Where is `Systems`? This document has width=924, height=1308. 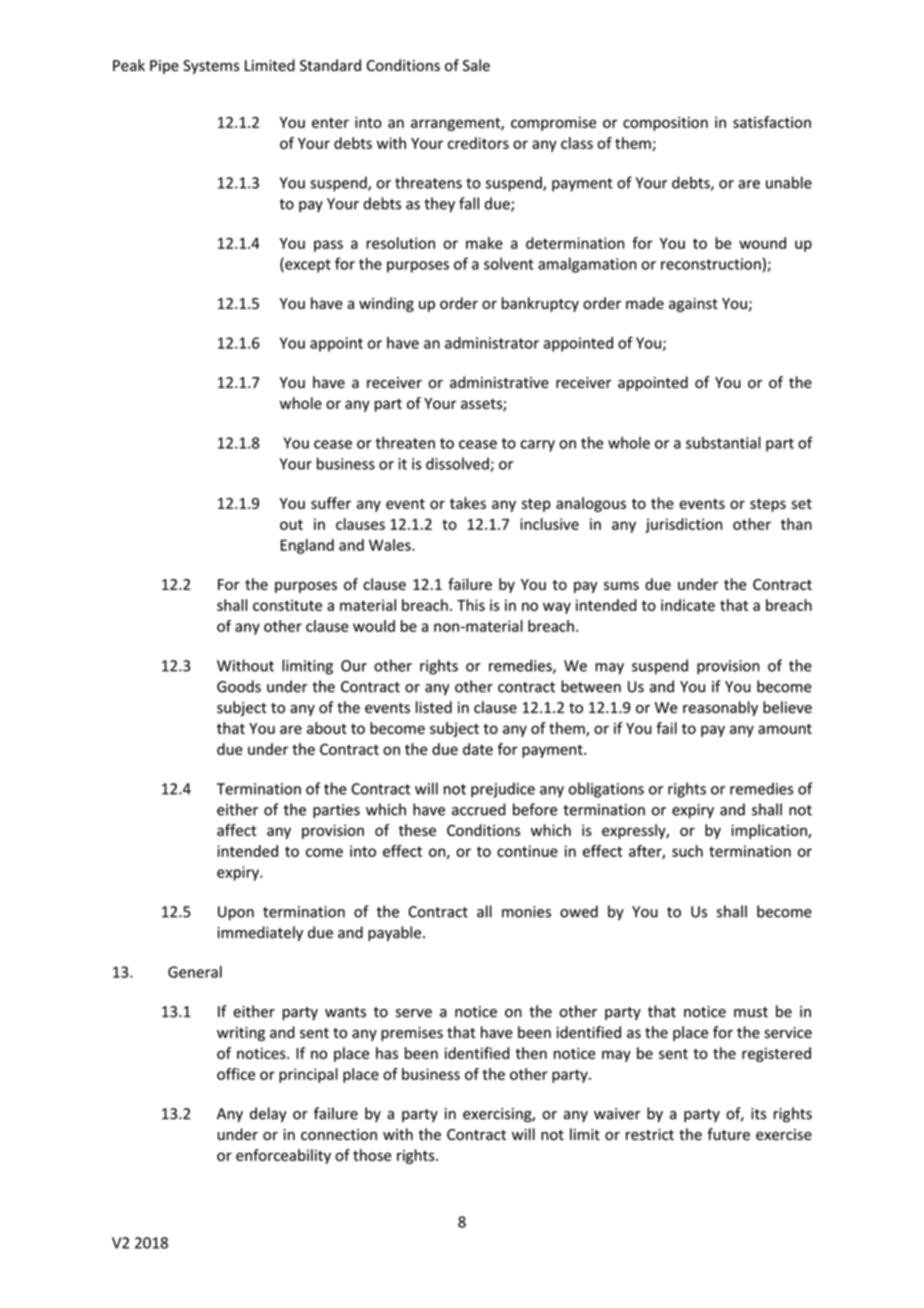
Systems is located at coordinates (211, 67).
